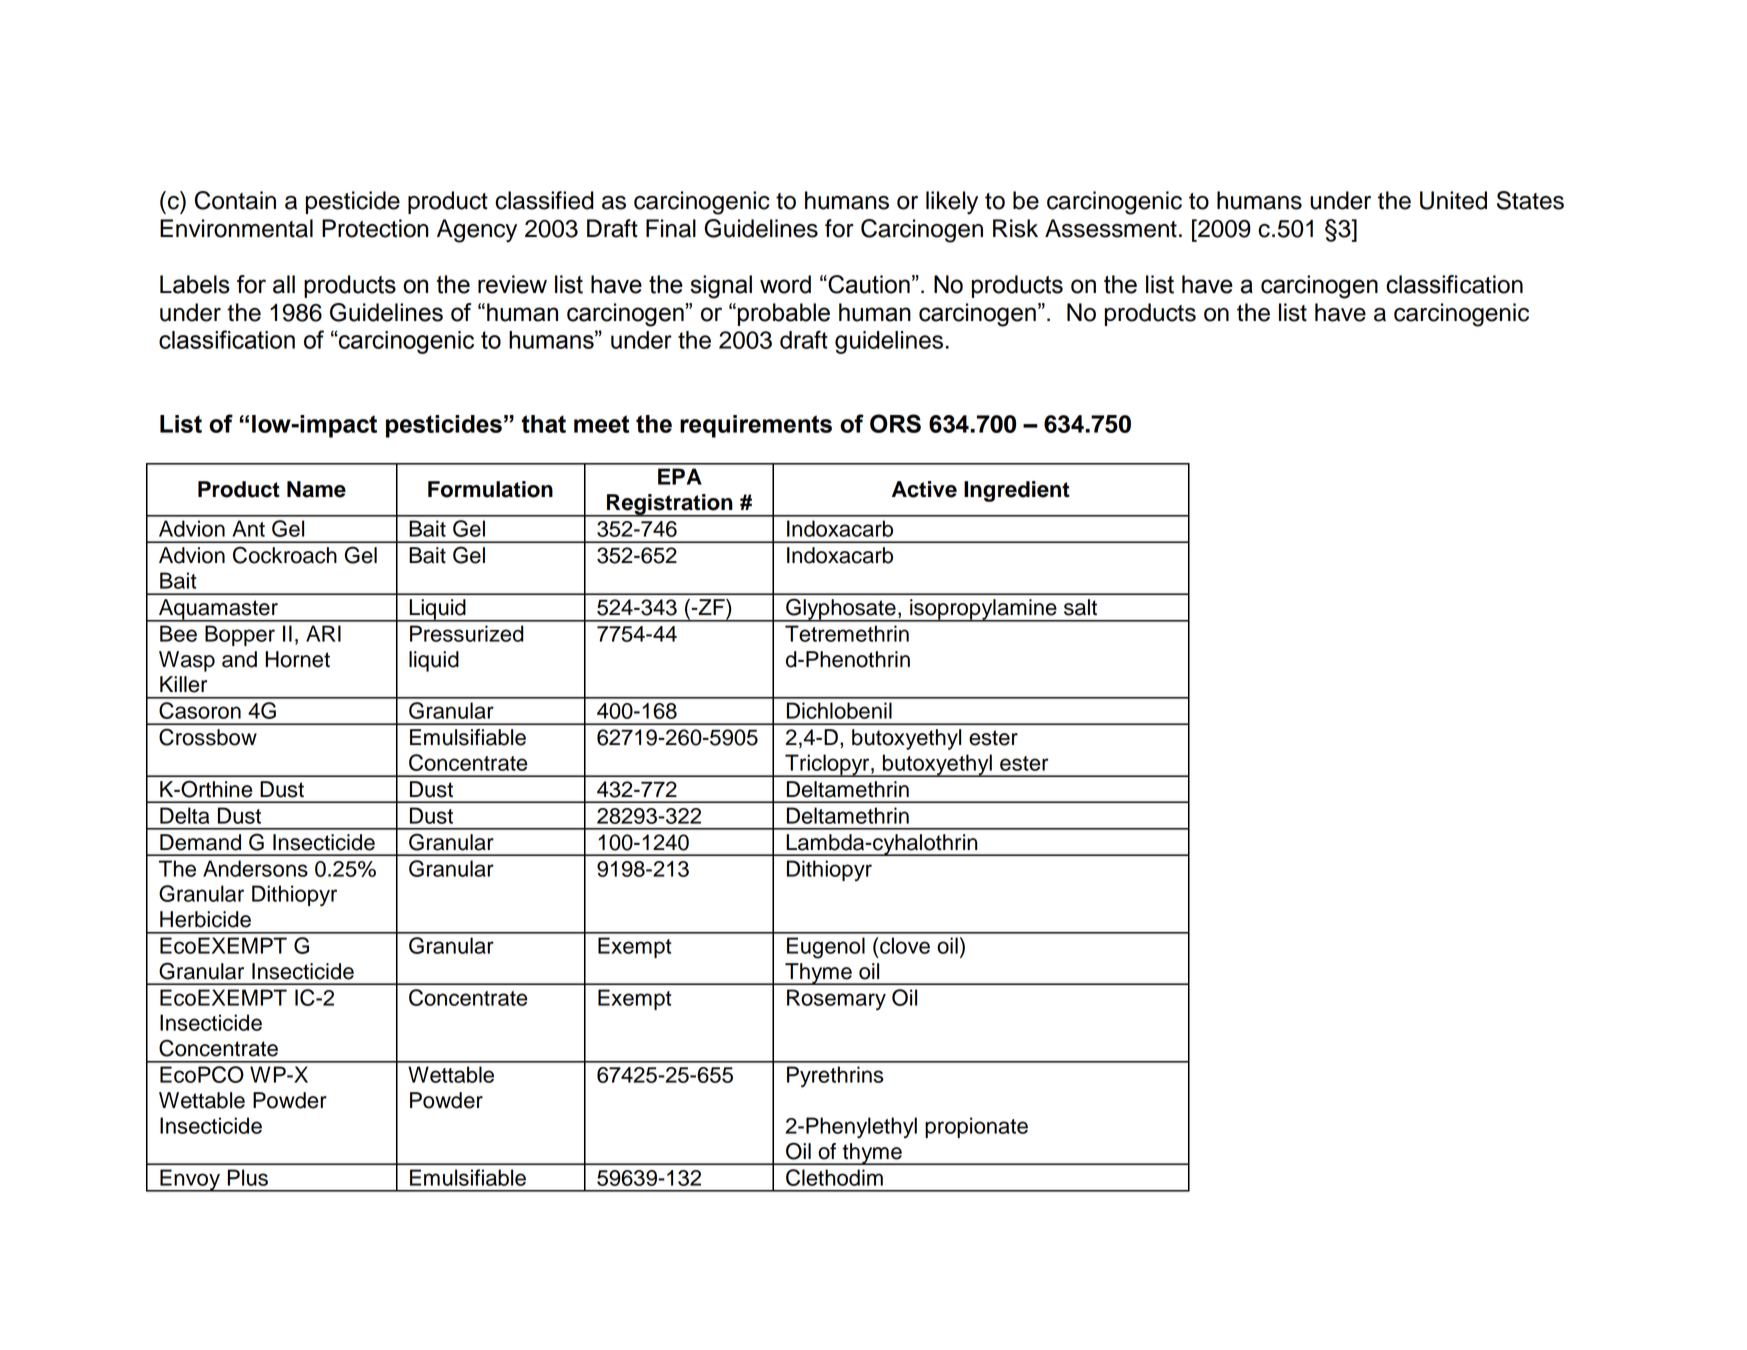  Describe the element at coordinates (952, 203) in the image. I see `likely` at that location.
